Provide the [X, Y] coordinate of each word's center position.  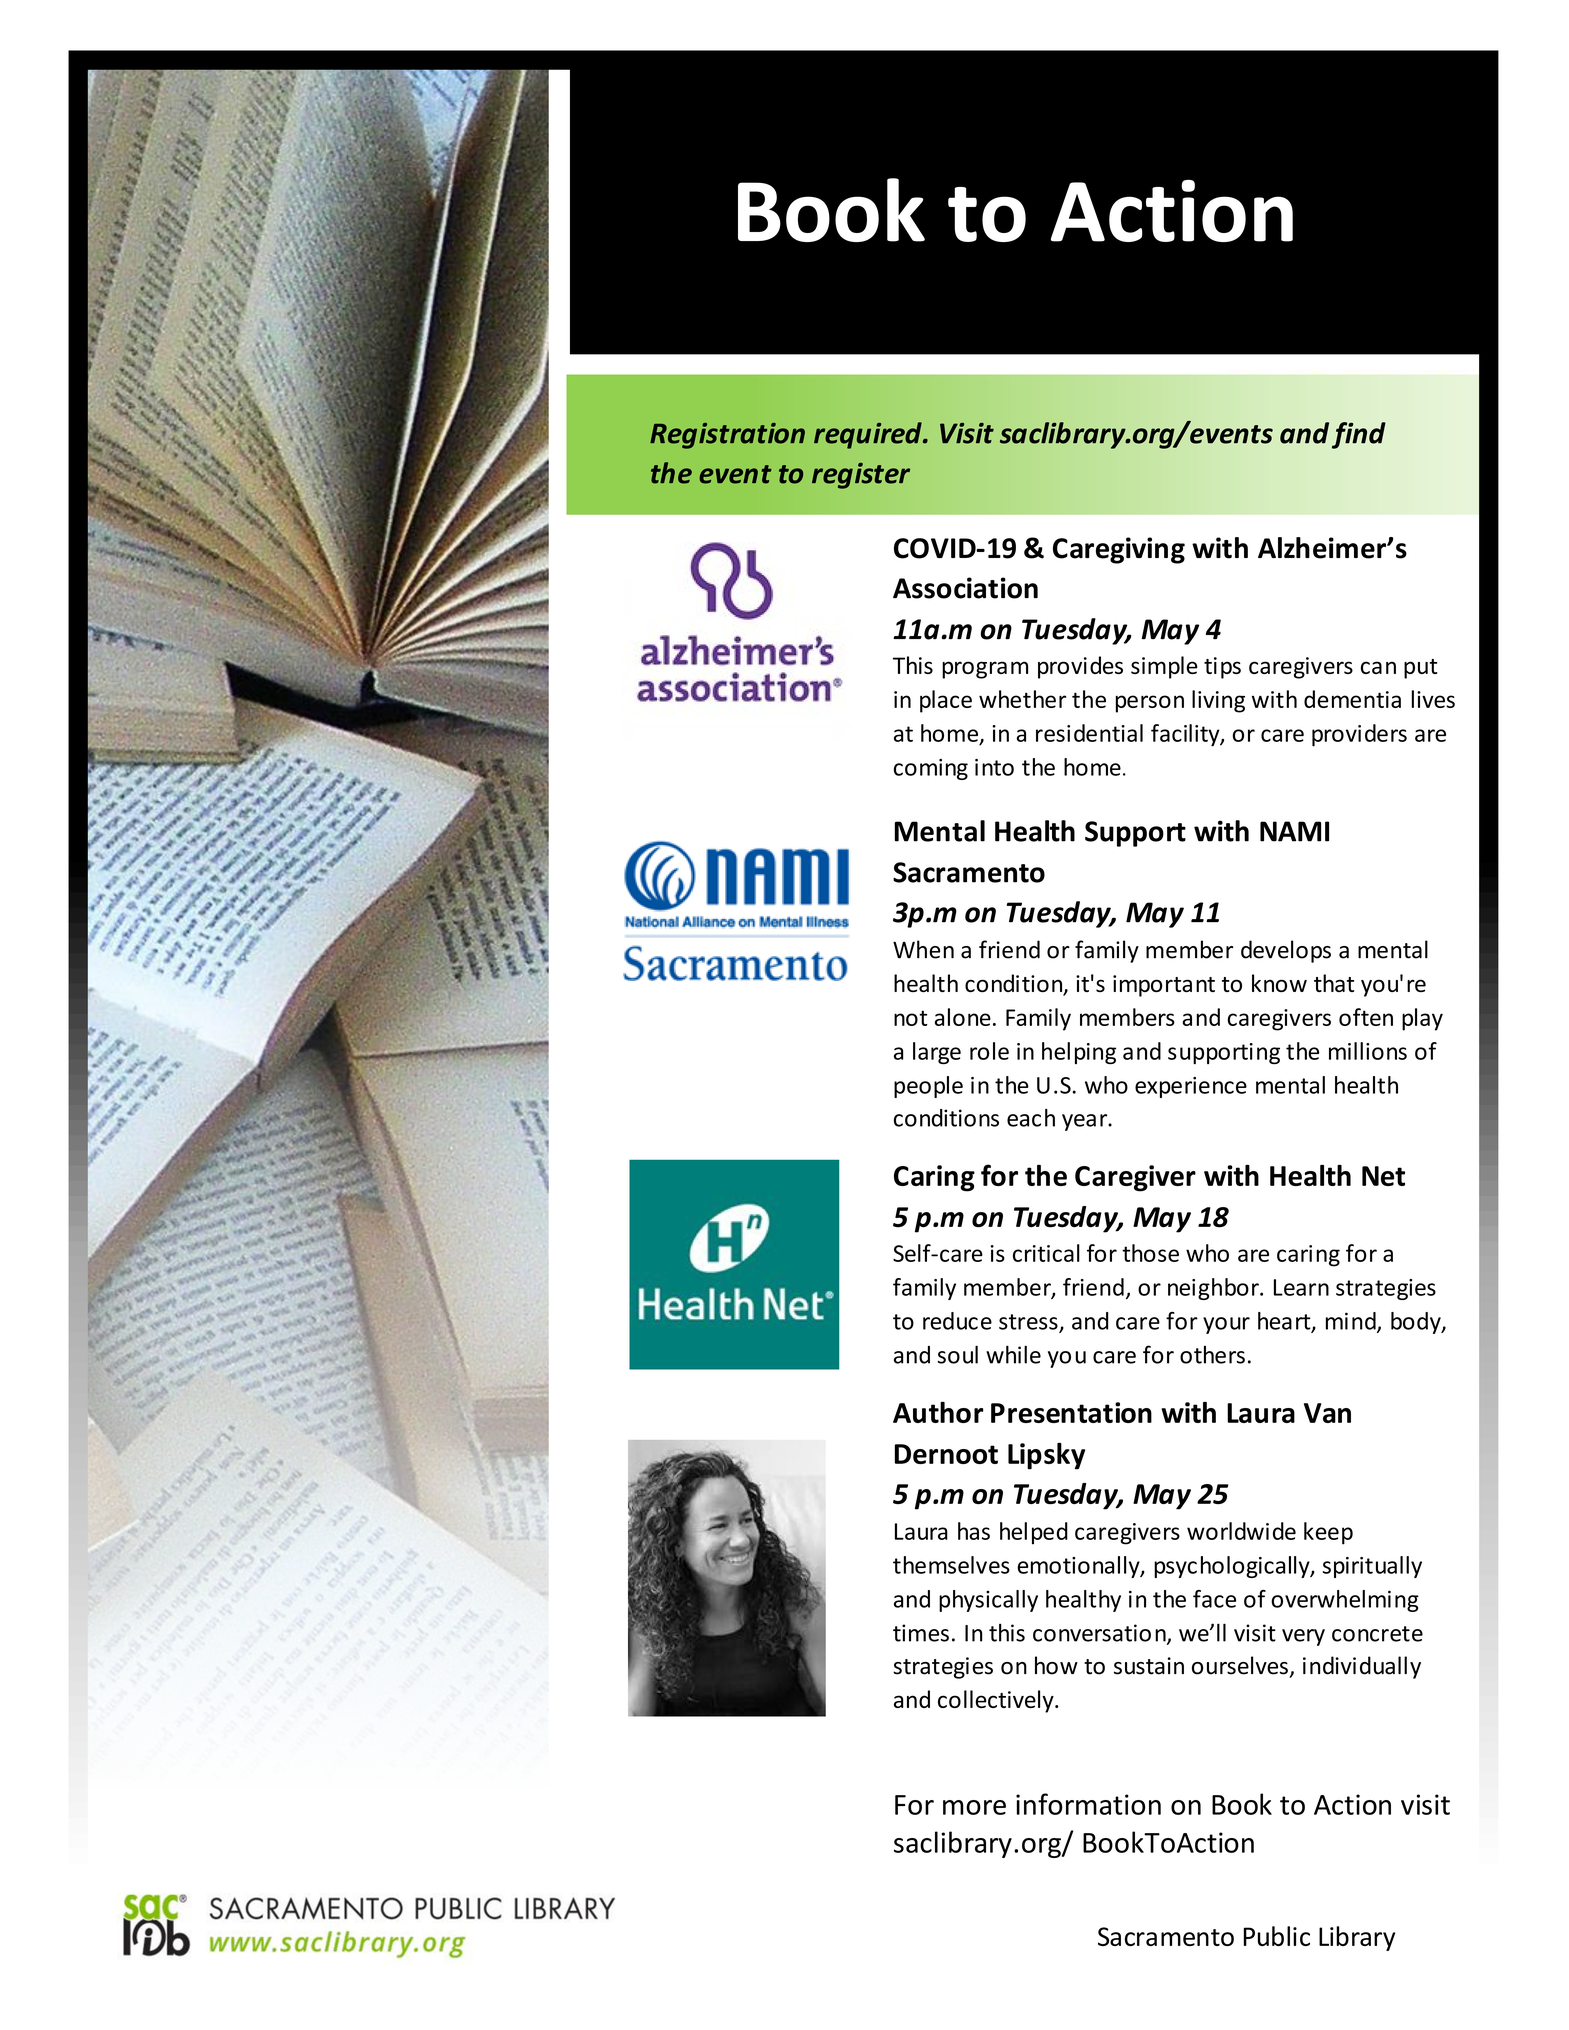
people [928, 1087]
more [974, 1807]
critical [1046, 1253]
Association [965, 588]
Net [1383, 1176]
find [1359, 435]
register [861, 476]
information [1088, 1804]
